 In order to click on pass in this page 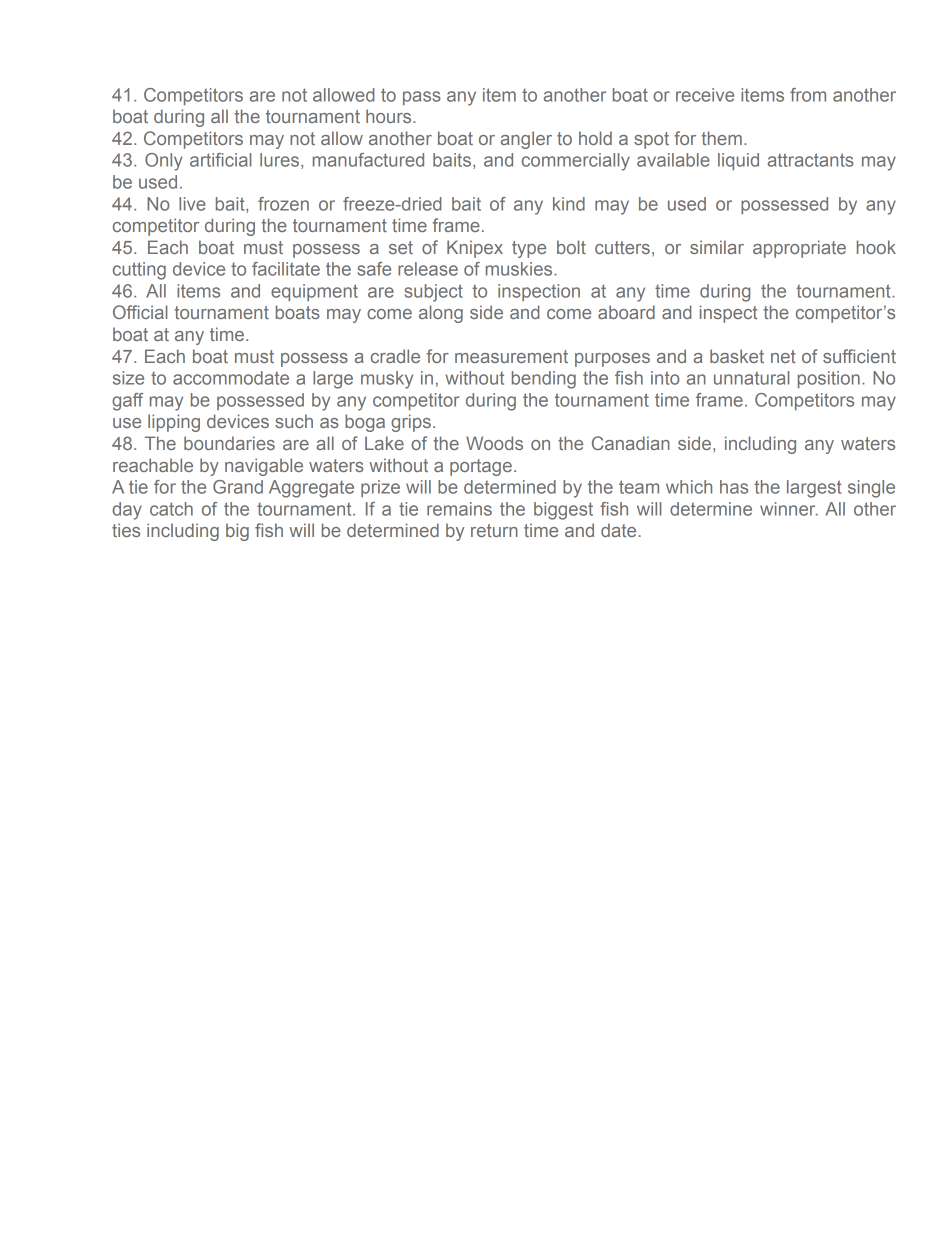, I will do `click(422, 98)`.
